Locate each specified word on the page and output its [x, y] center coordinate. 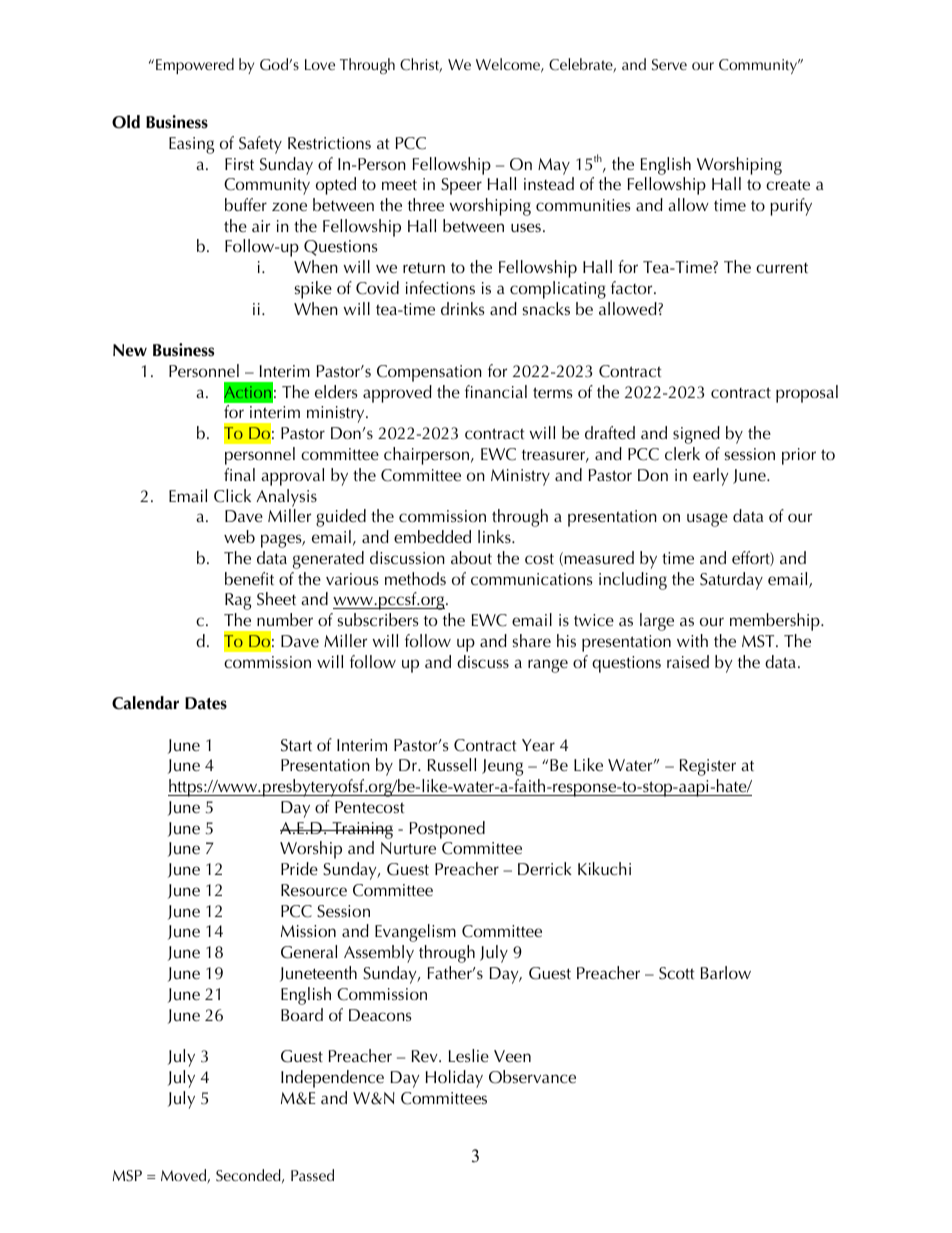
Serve [669, 65]
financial [496, 391]
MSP [127, 1176]
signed [696, 435]
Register [708, 767]
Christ [421, 65]
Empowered [195, 66]
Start [296, 745]
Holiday [454, 1079]
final [239, 474]
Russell [452, 764]
